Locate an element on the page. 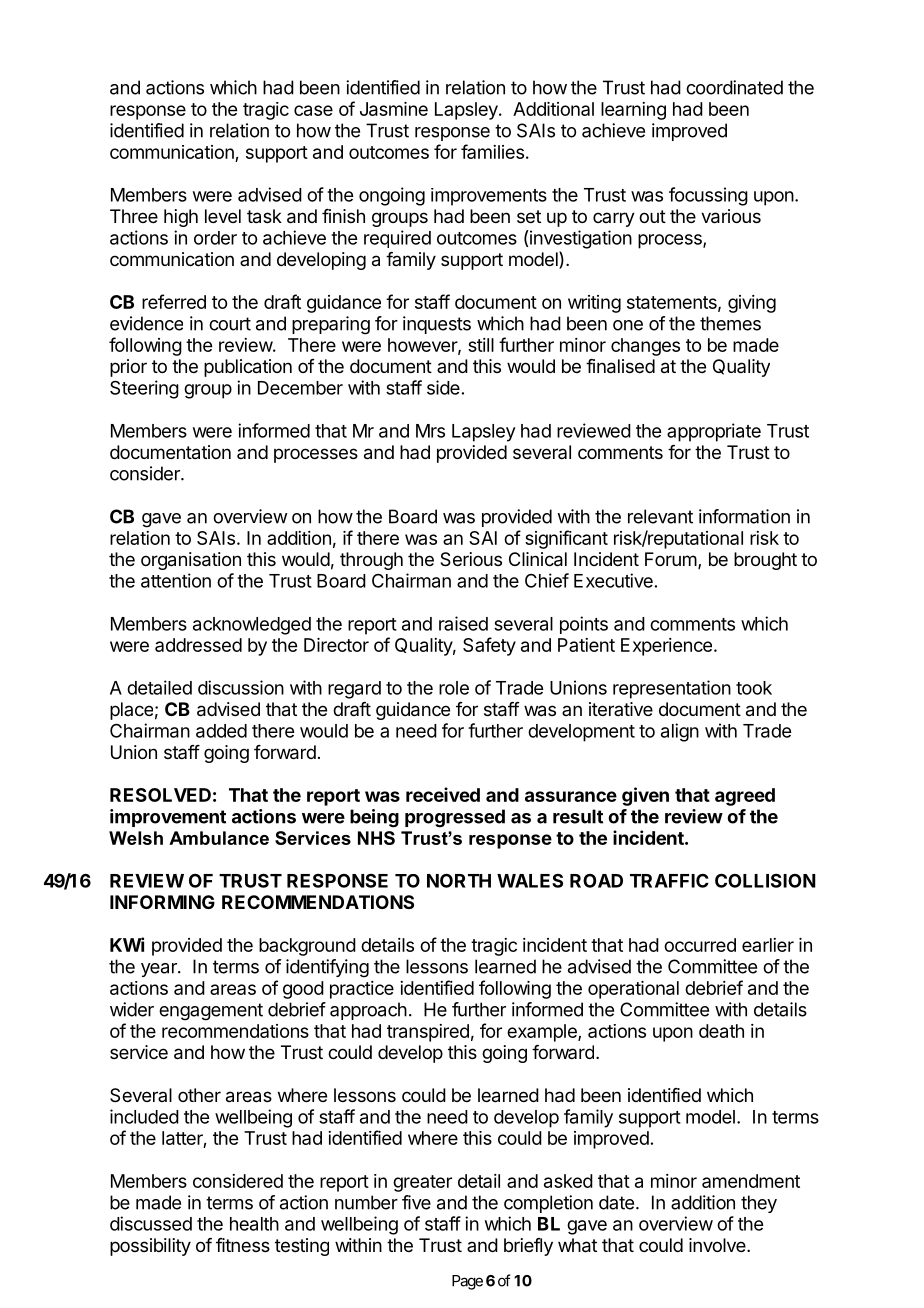  death is located at coordinates (721, 1031).
